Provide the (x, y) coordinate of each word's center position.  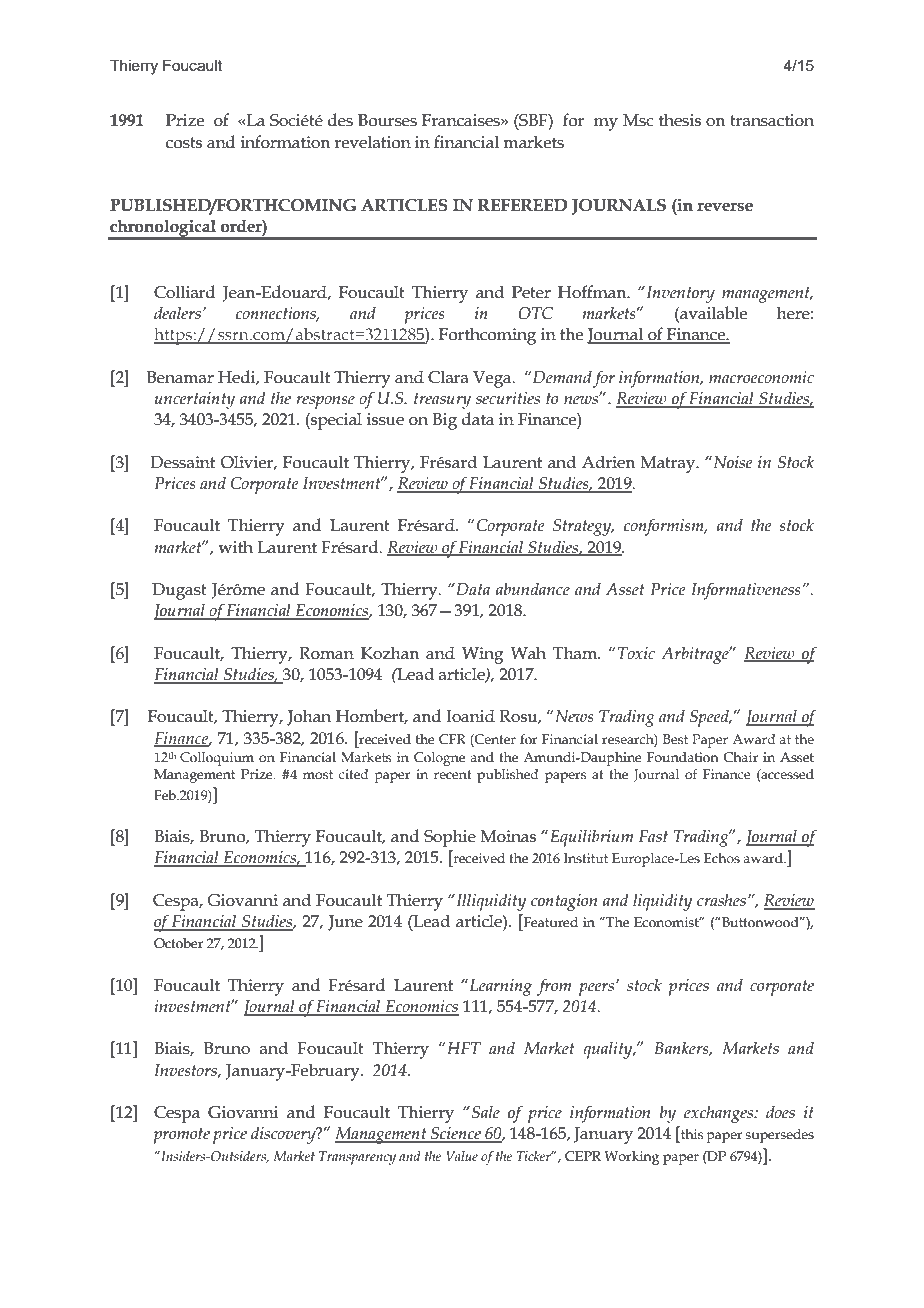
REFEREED (523, 205)
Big (444, 421)
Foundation (683, 757)
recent (453, 774)
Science (456, 1134)
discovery (284, 1135)
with (235, 547)
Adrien (608, 462)
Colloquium (217, 759)
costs (184, 143)
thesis (680, 120)
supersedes (779, 1136)
